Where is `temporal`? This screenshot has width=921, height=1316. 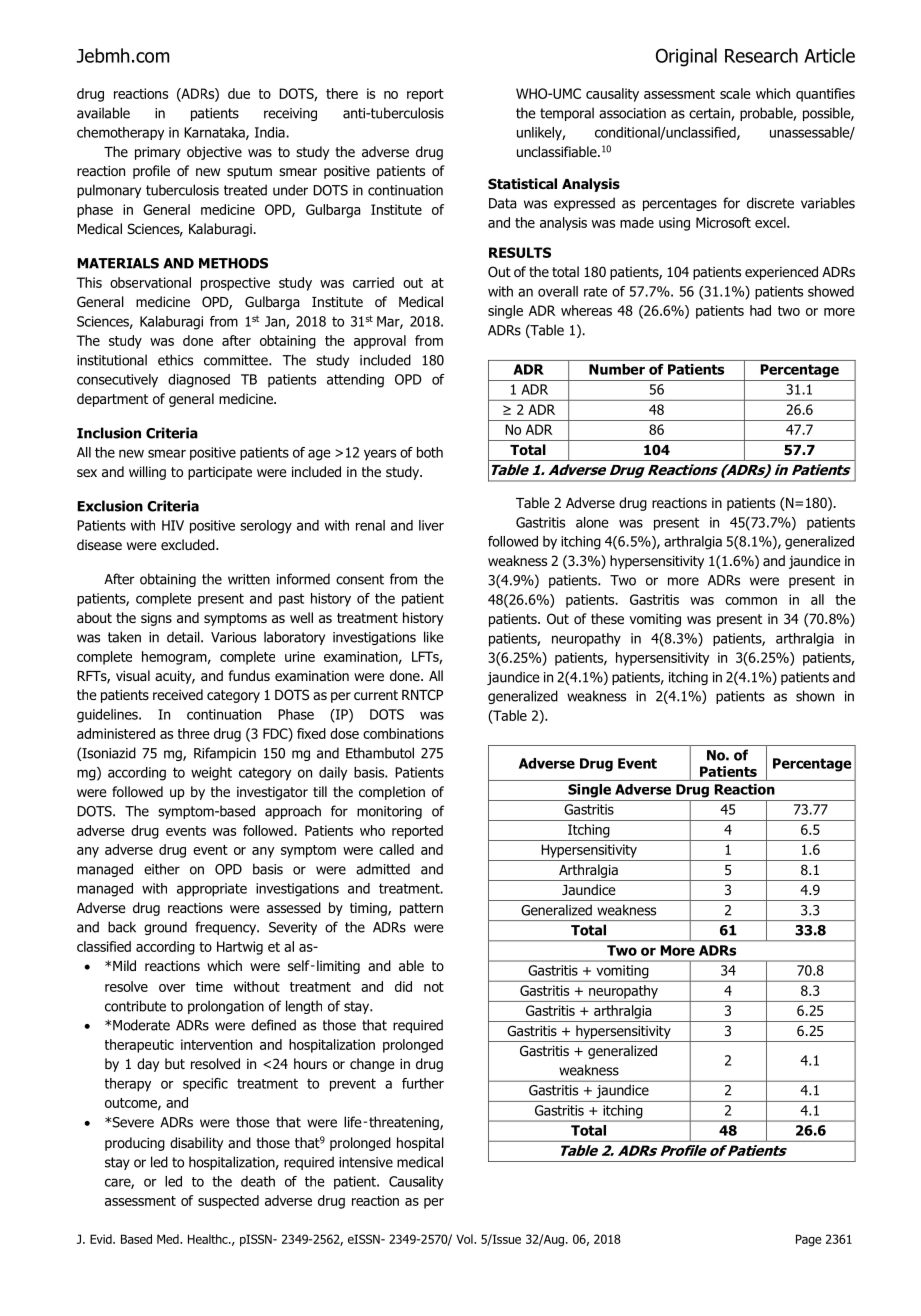
temporal is located at coordinates (567, 114).
